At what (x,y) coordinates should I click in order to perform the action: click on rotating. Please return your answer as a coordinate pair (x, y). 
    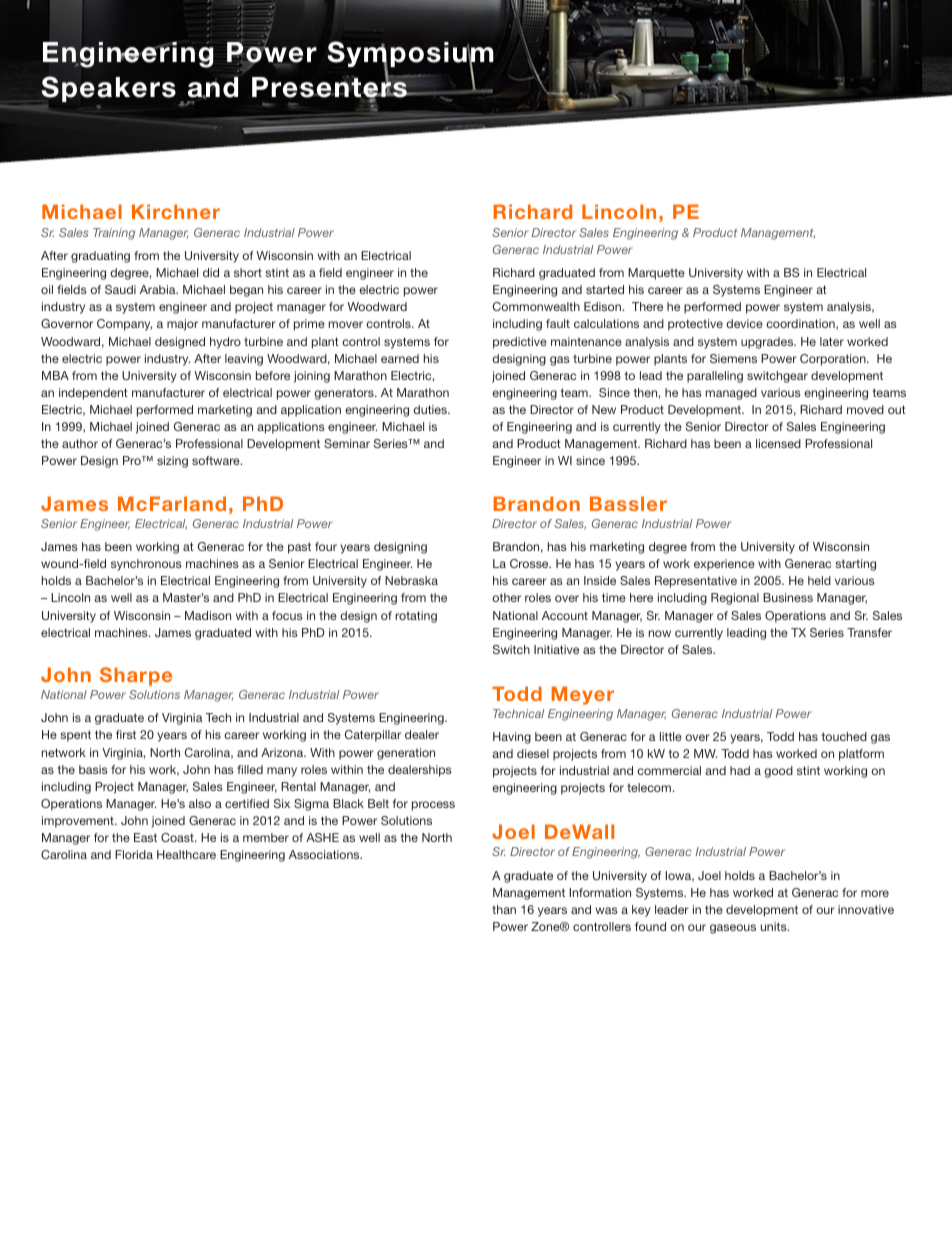
    Looking at the image, I should click on (416, 617).
